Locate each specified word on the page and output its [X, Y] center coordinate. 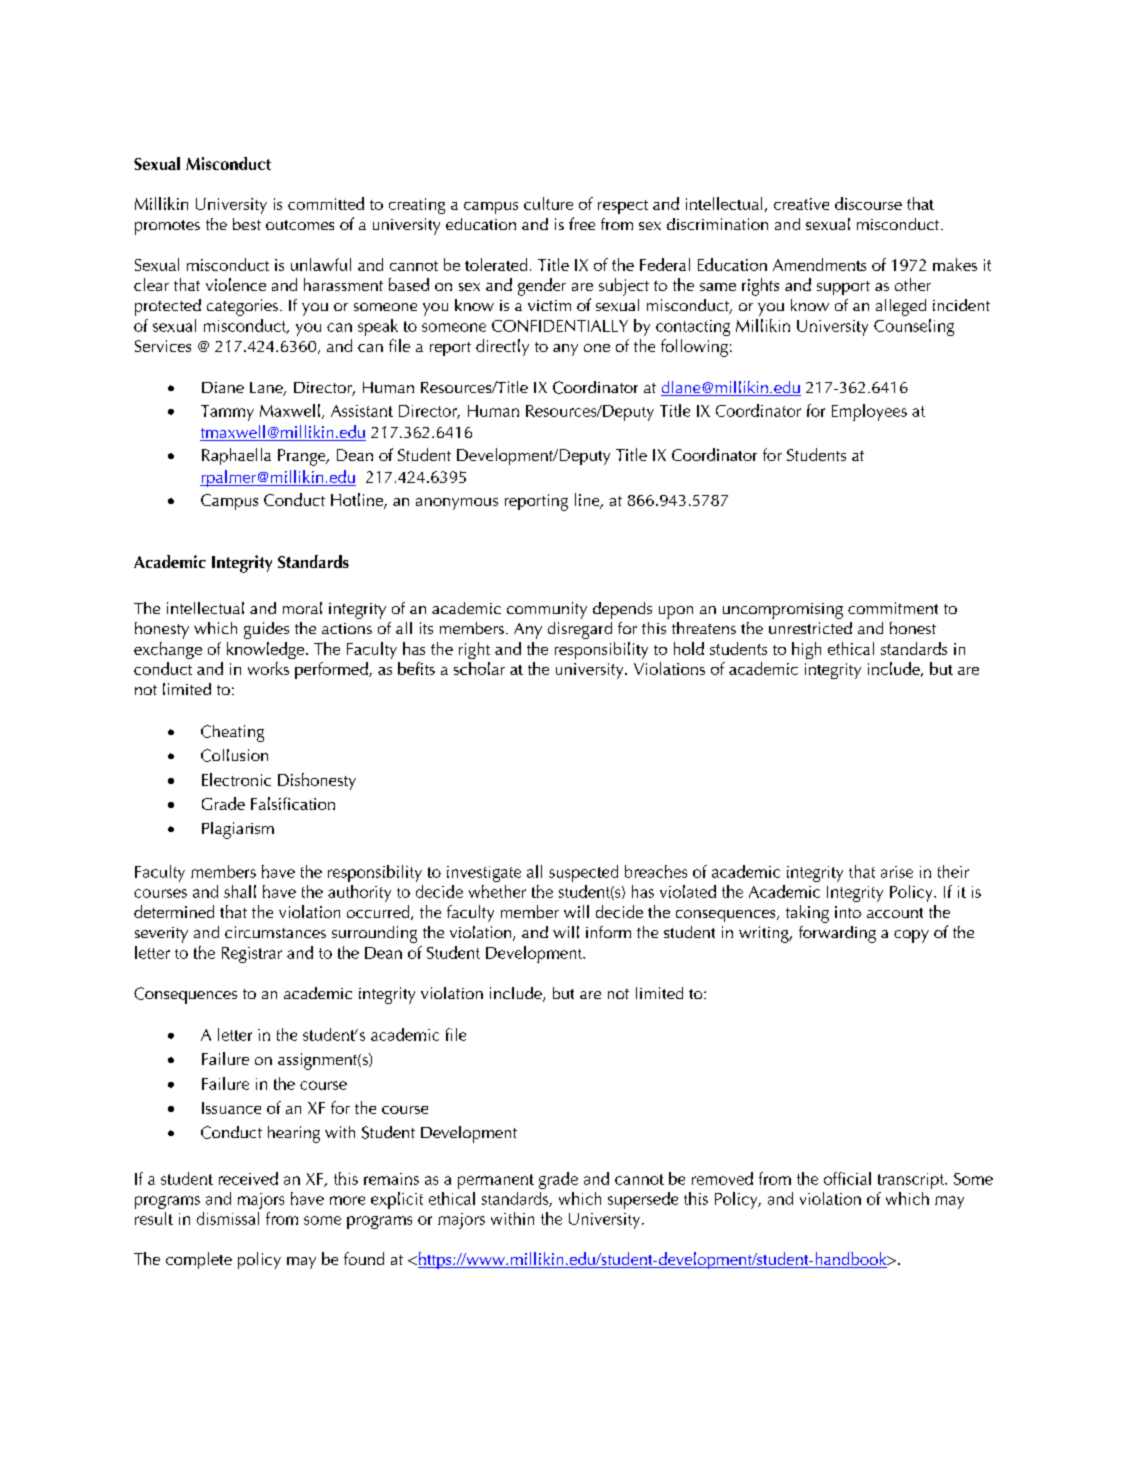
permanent [496, 1181]
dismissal [228, 1218]
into [848, 912]
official [847, 1178]
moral [302, 608]
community [547, 610]
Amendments [819, 264]
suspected [583, 873]
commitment [893, 608]
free [582, 223]
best [247, 224]
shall [240, 891]
